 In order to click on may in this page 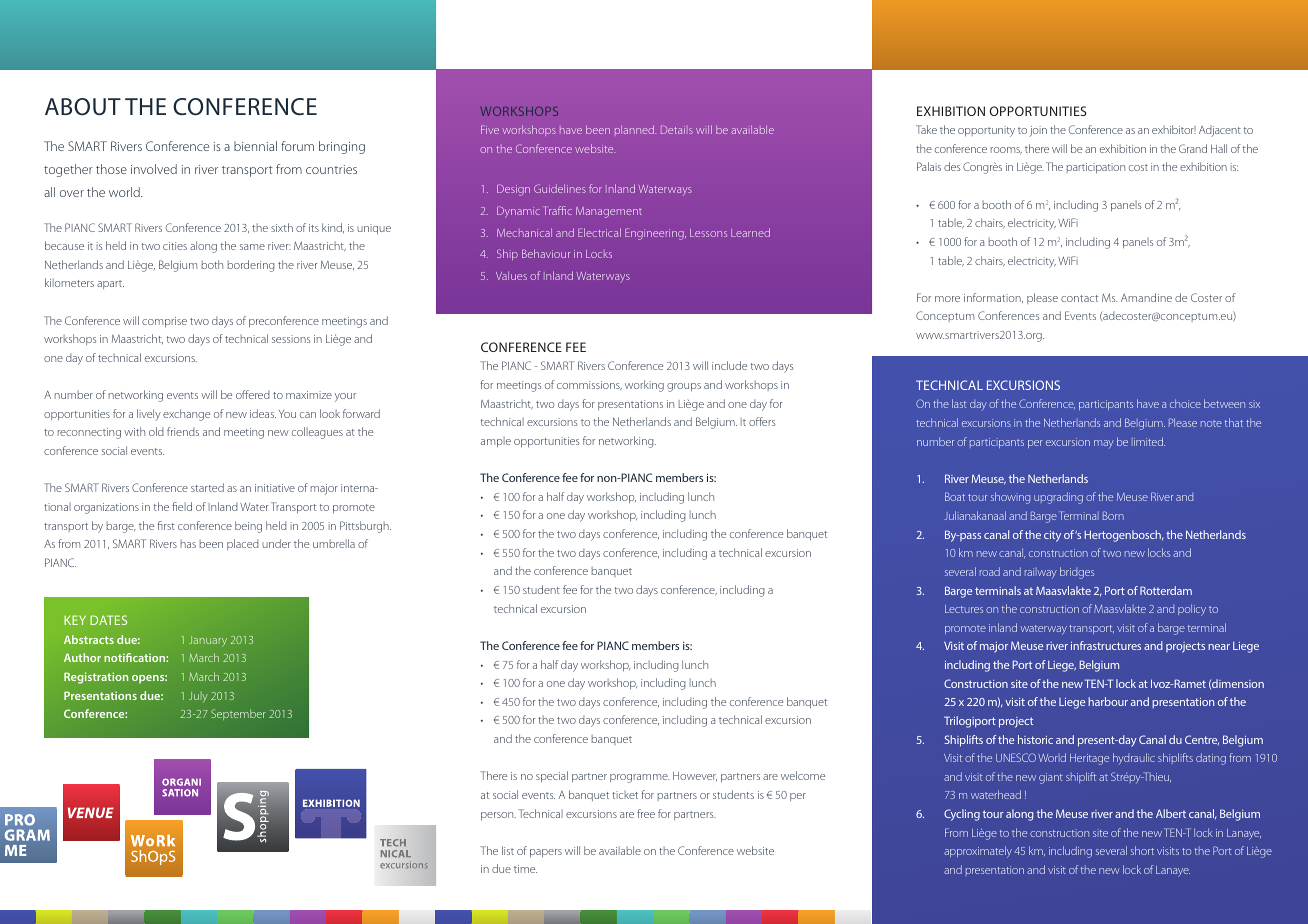, I will do `click(1104, 444)`.
